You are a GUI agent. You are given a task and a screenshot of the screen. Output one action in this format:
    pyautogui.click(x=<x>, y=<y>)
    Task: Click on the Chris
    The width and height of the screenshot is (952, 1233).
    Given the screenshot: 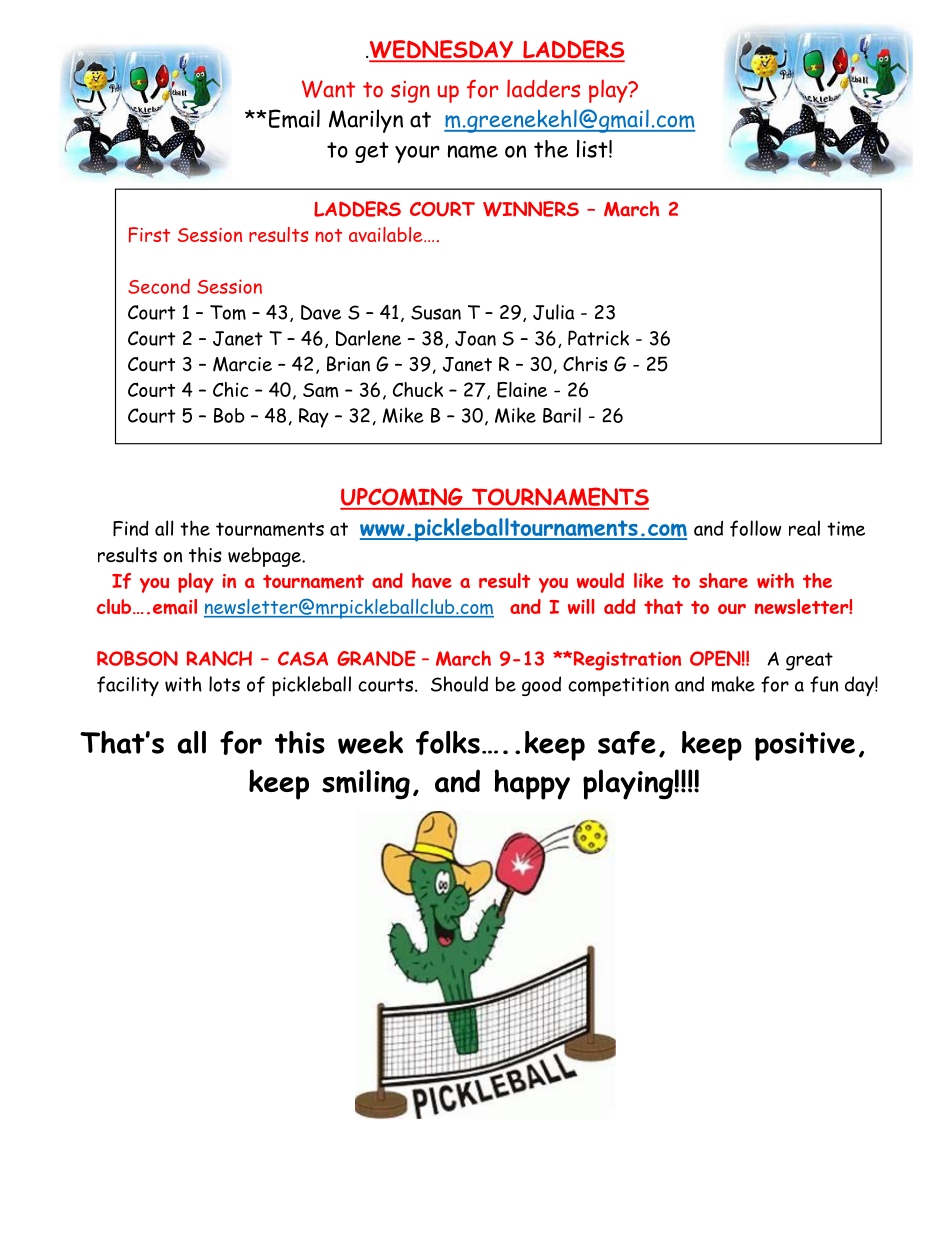 What is the action you would take?
    pyautogui.click(x=585, y=364)
